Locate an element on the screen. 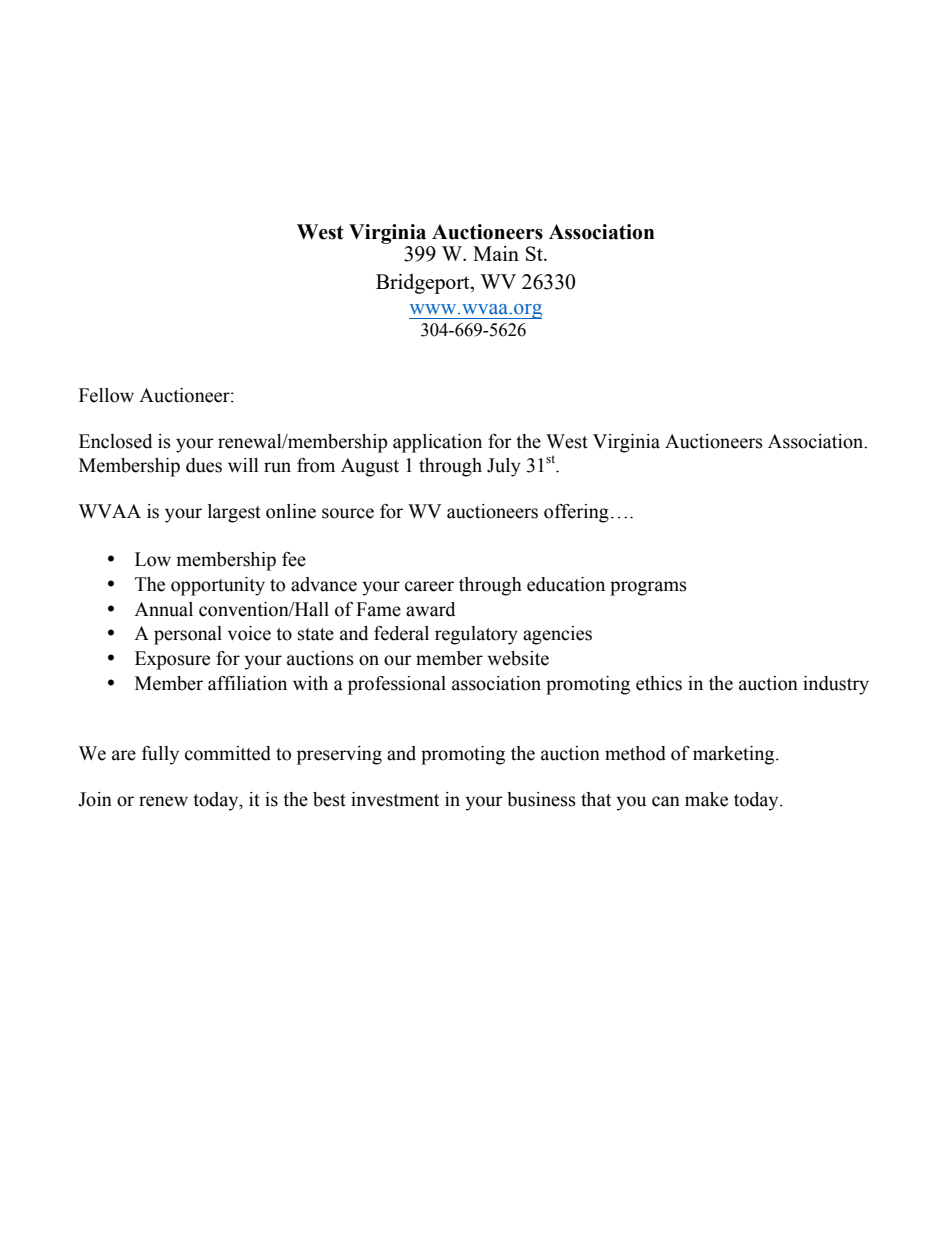 This screenshot has height=1233, width=952. application is located at coordinates (437, 443).
